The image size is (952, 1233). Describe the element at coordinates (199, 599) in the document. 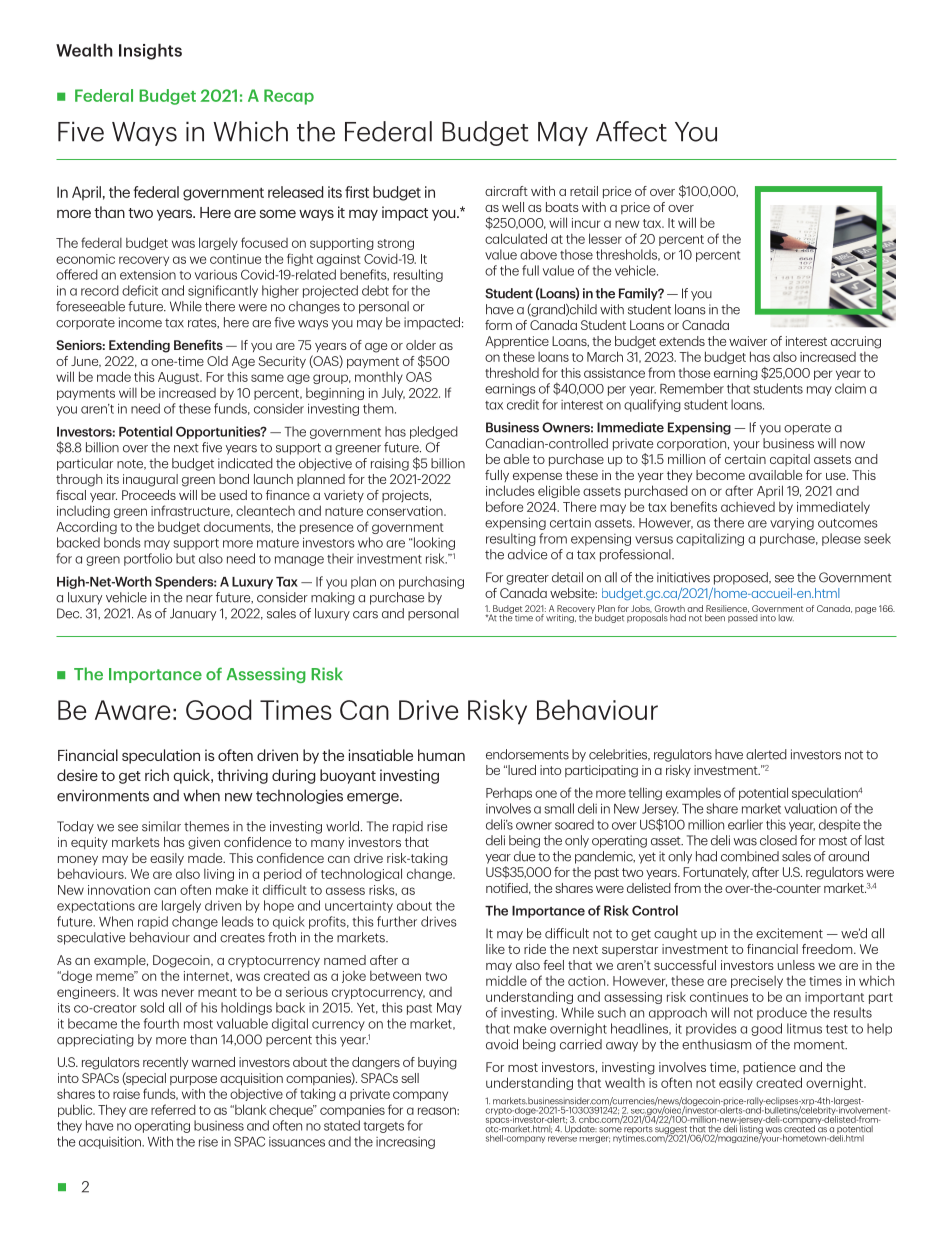

I see `near` at that location.
